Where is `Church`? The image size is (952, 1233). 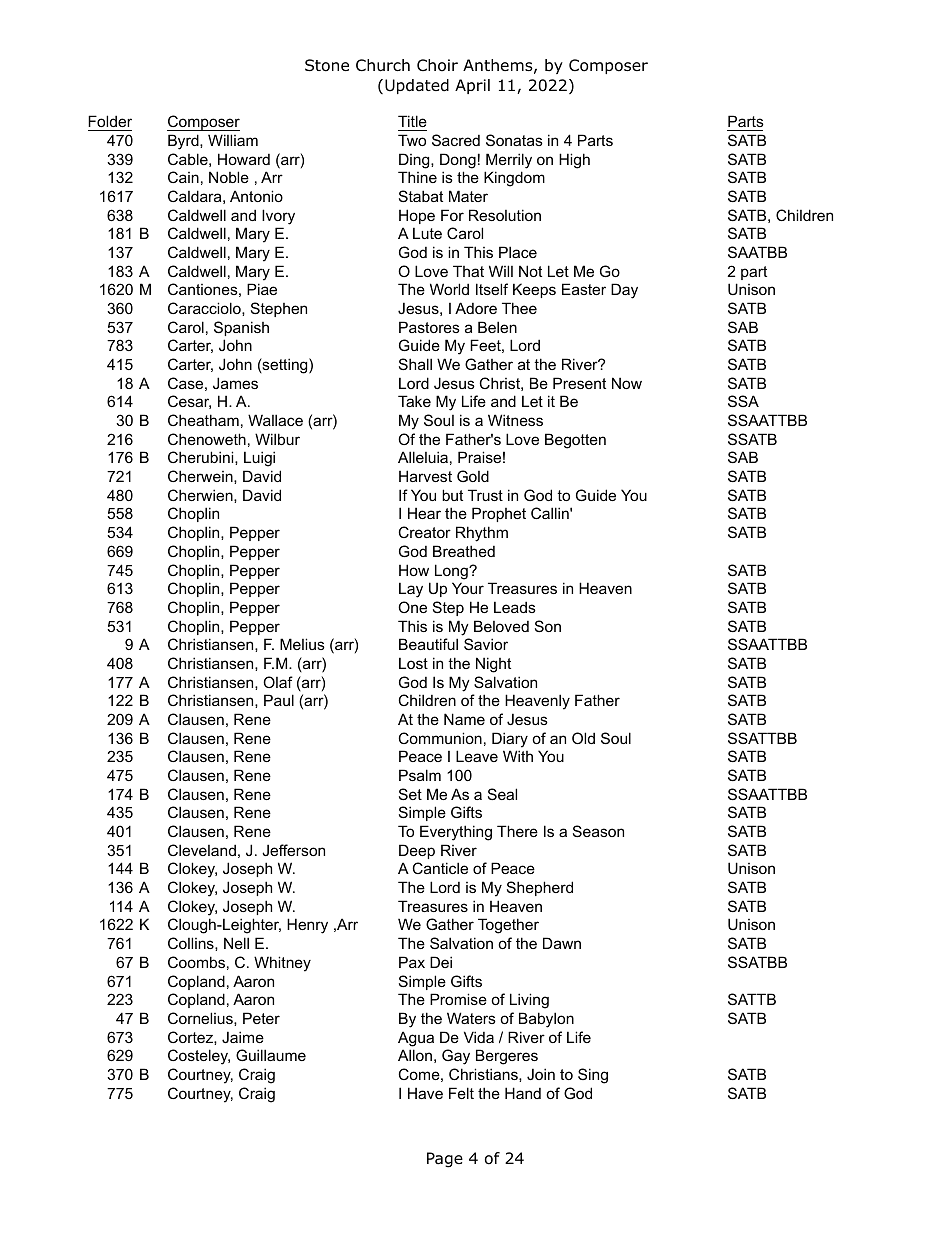 Church is located at coordinates (383, 65).
